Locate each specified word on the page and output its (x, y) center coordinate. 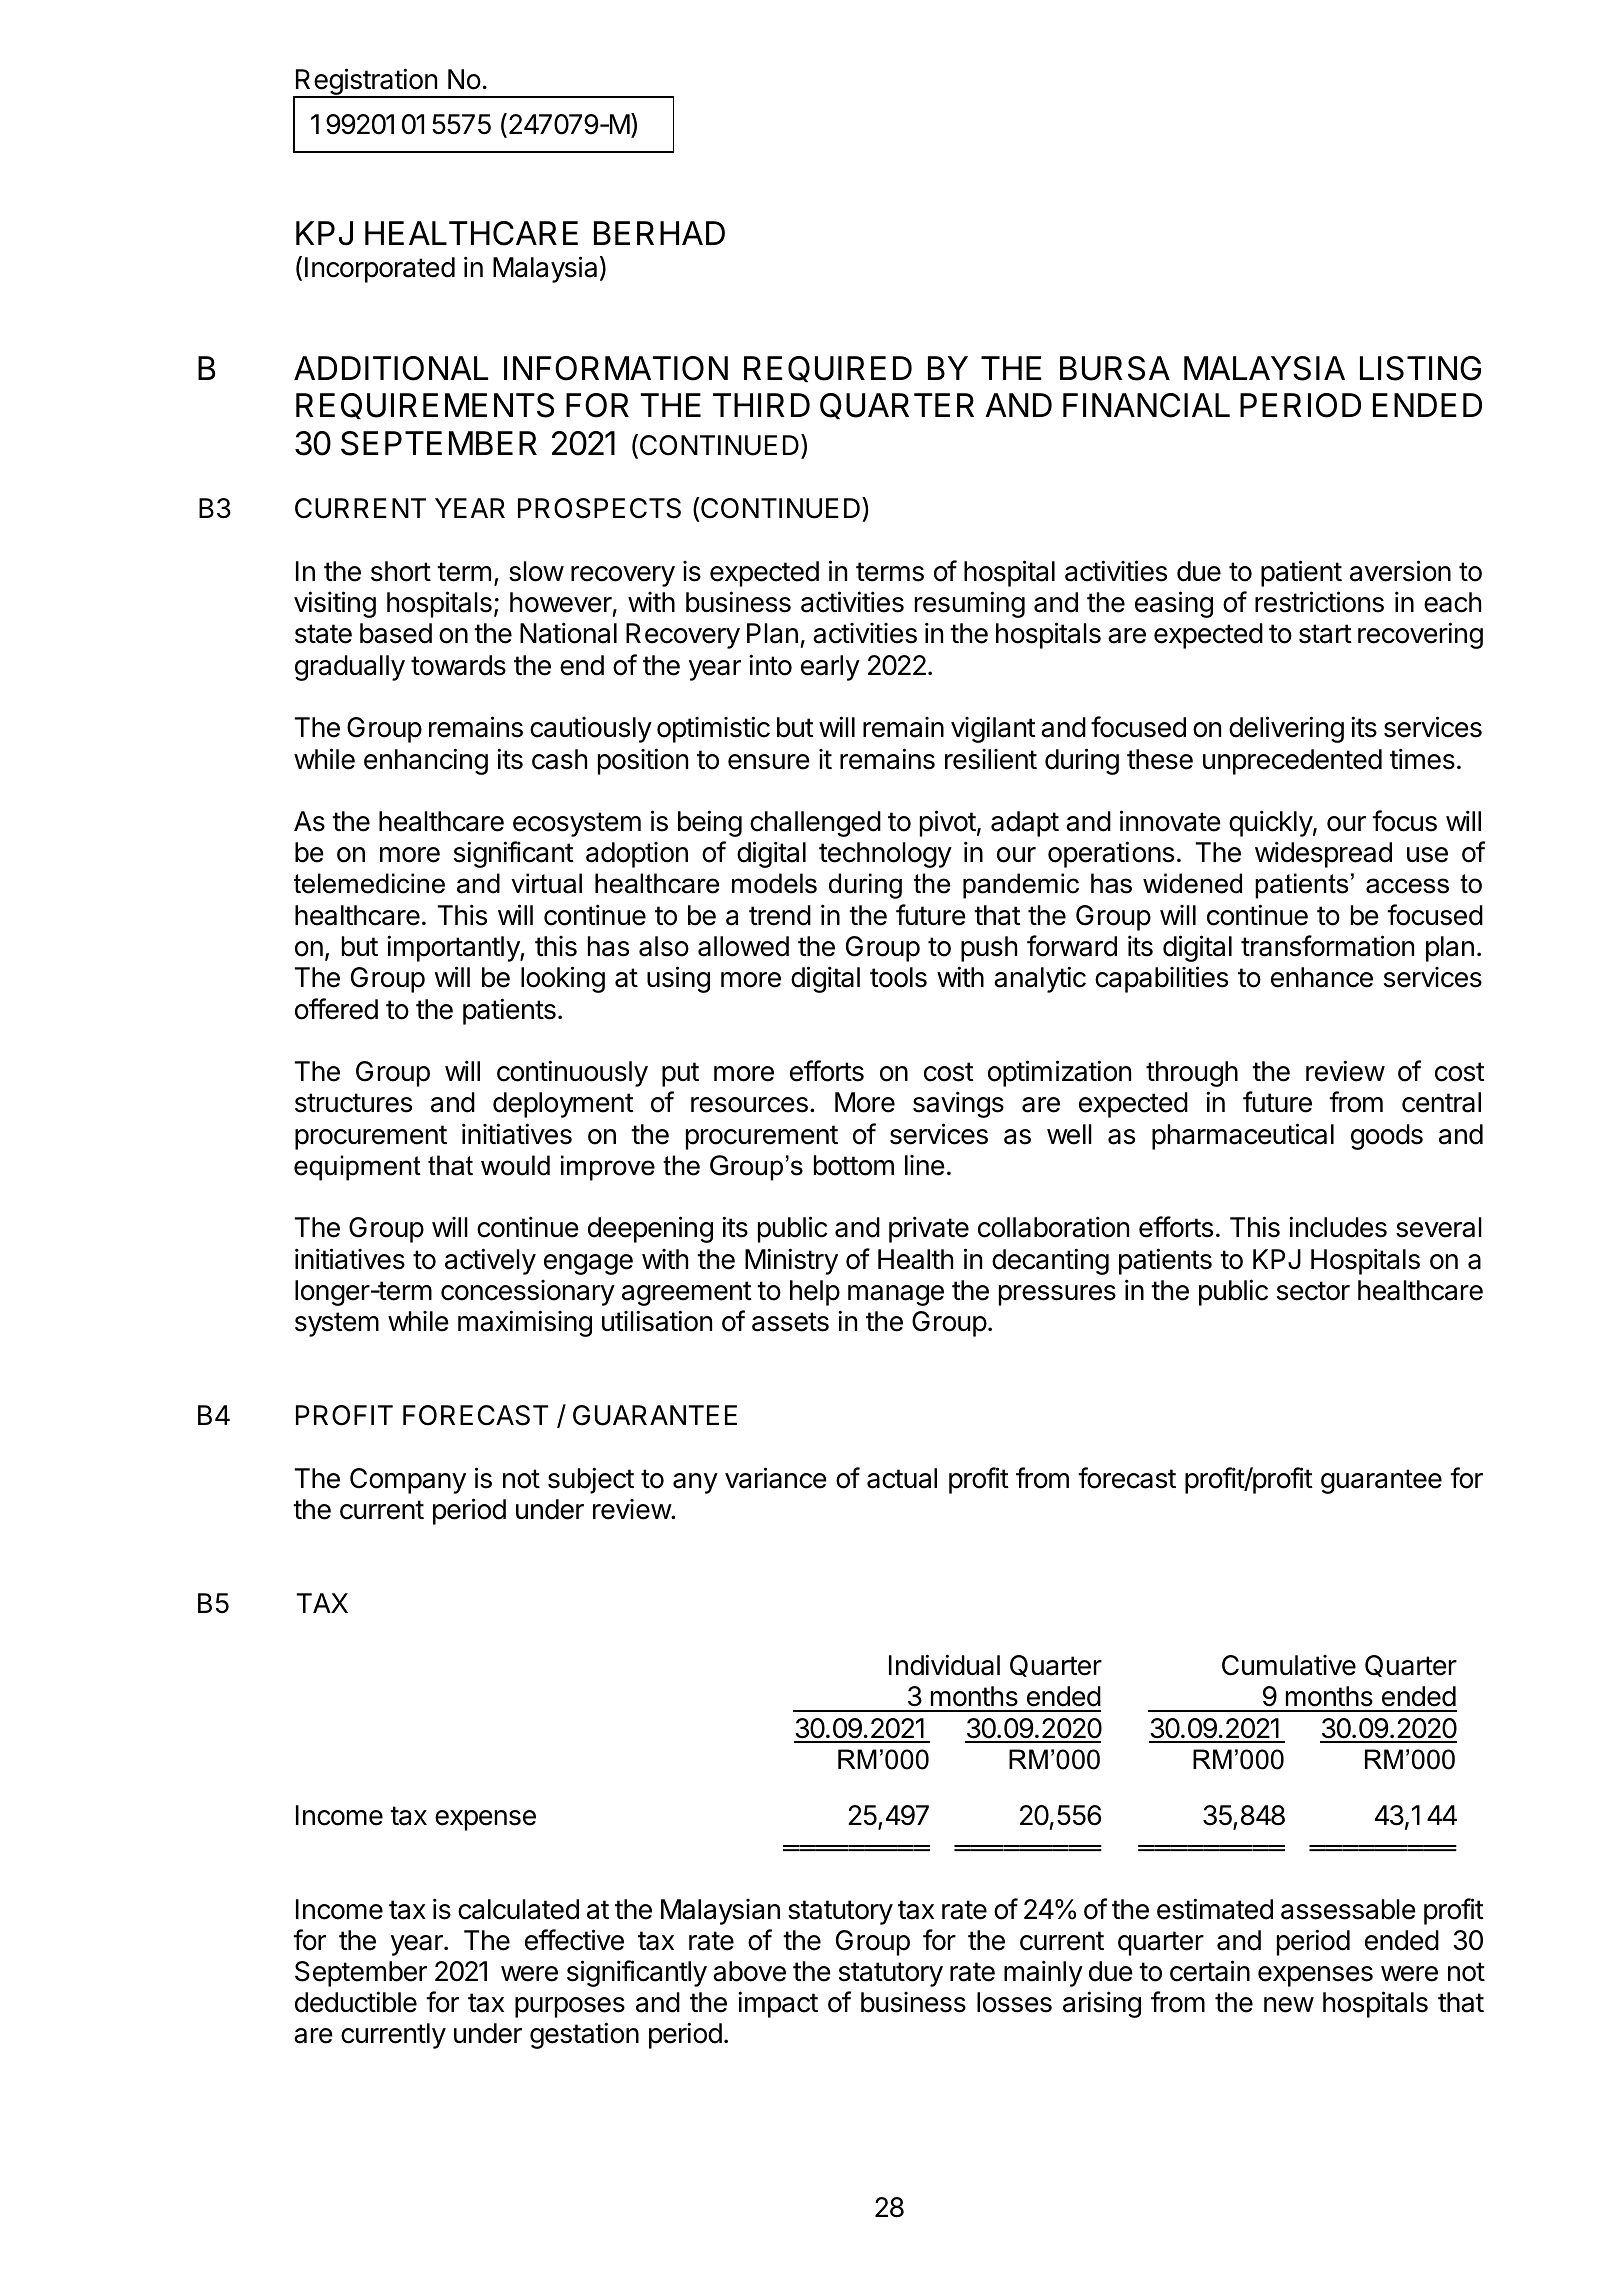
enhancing (426, 761)
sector (1313, 1291)
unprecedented (1292, 762)
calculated (518, 1909)
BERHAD (659, 233)
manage (896, 1295)
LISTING (1420, 368)
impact (778, 2004)
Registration (366, 83)
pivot (948, 823)
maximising (525, 1323)
